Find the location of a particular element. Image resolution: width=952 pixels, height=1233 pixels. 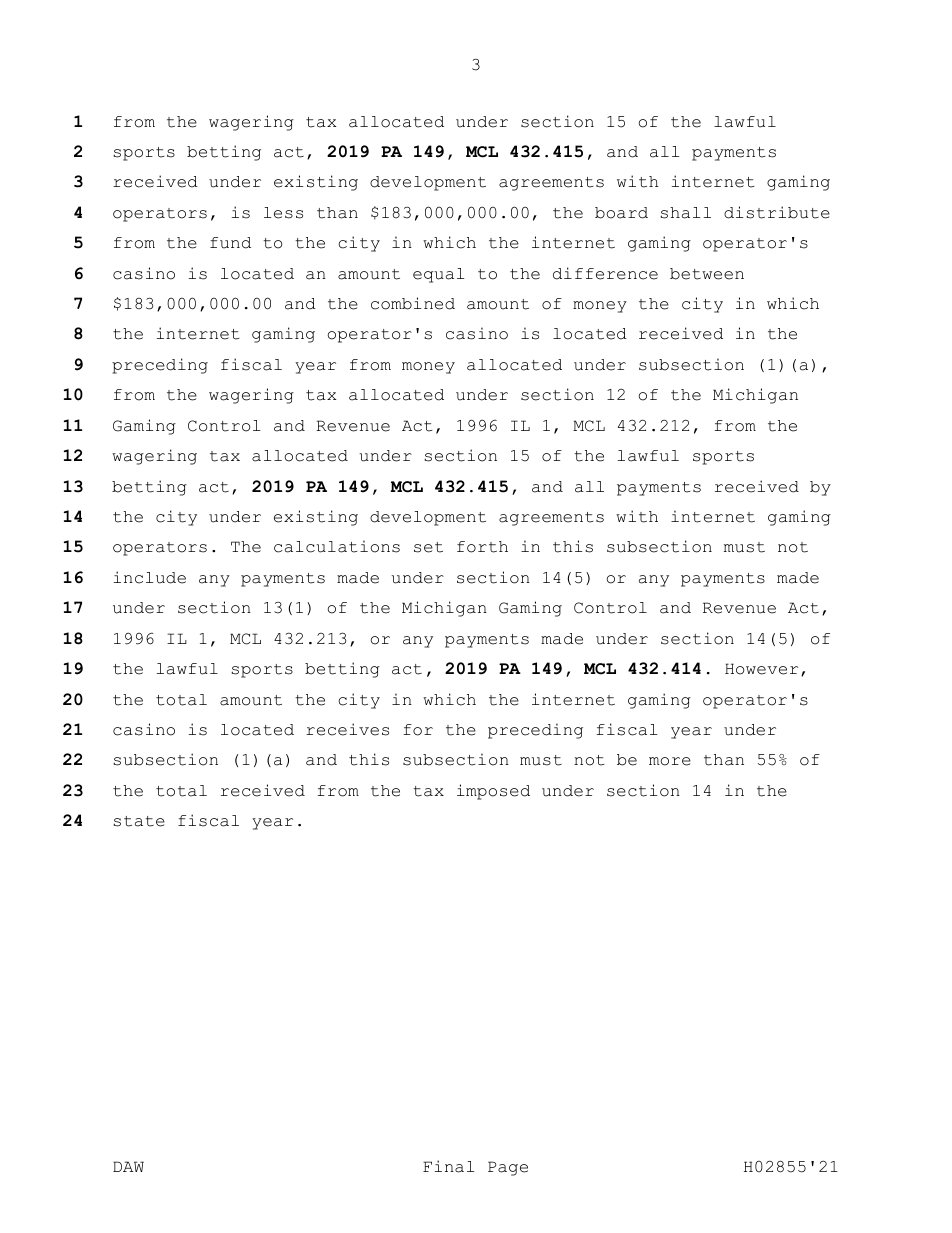

DAW is located at coordinates (128, 1166).
